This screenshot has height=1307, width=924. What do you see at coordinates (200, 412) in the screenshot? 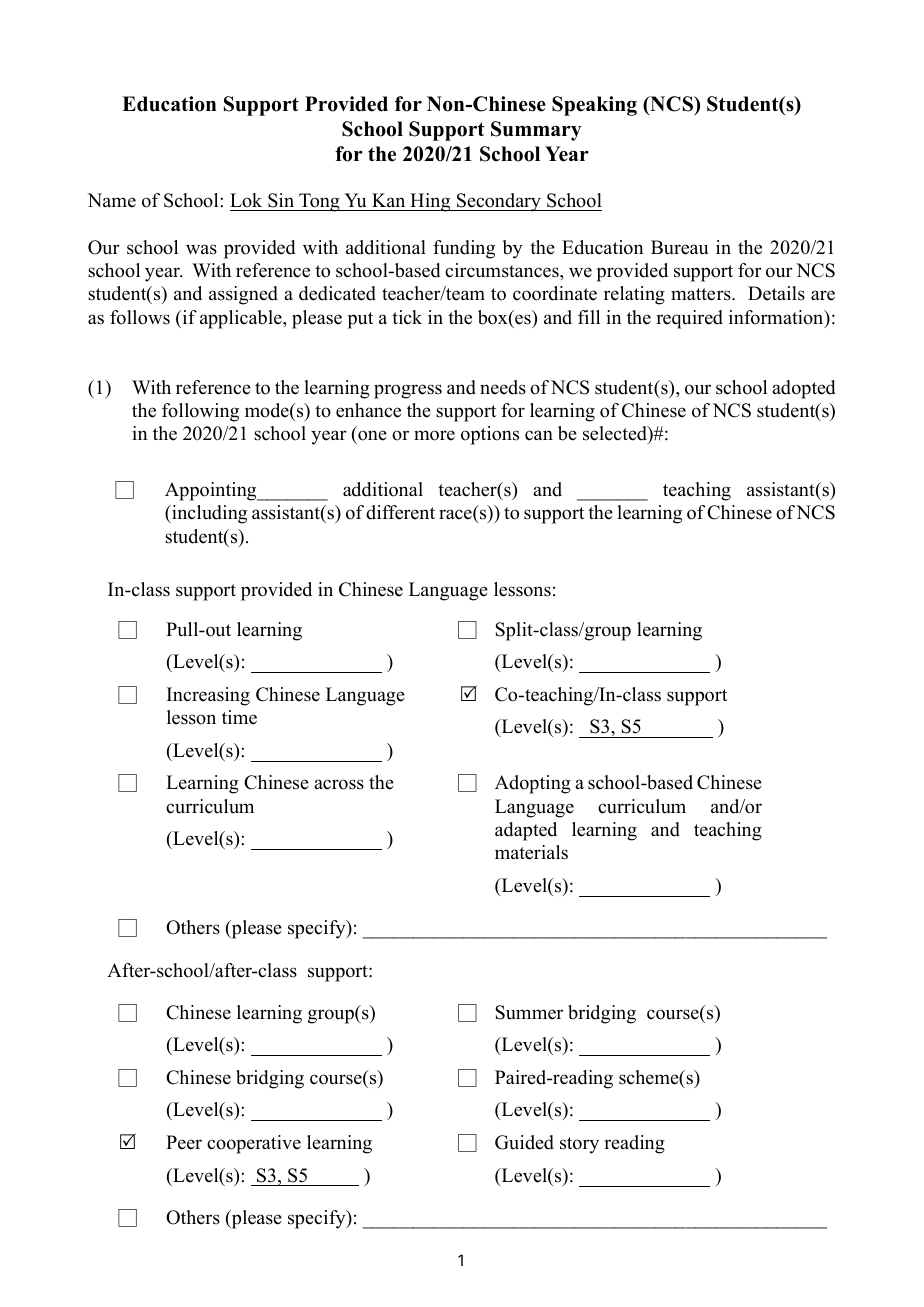
I see `following` at bounding box center [200, 412].
